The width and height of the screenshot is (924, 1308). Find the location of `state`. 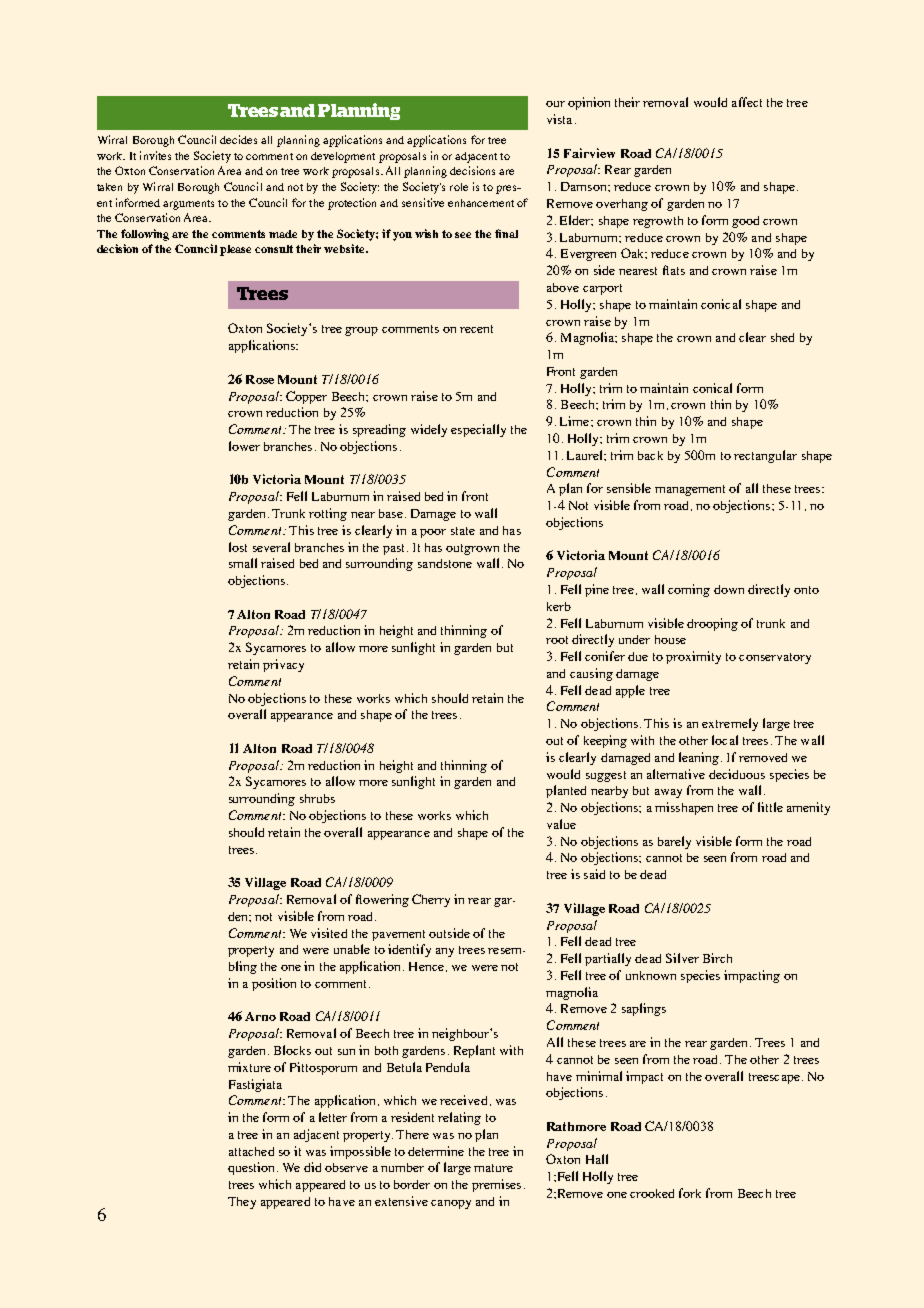

state is located at coordinates (463, 531).
